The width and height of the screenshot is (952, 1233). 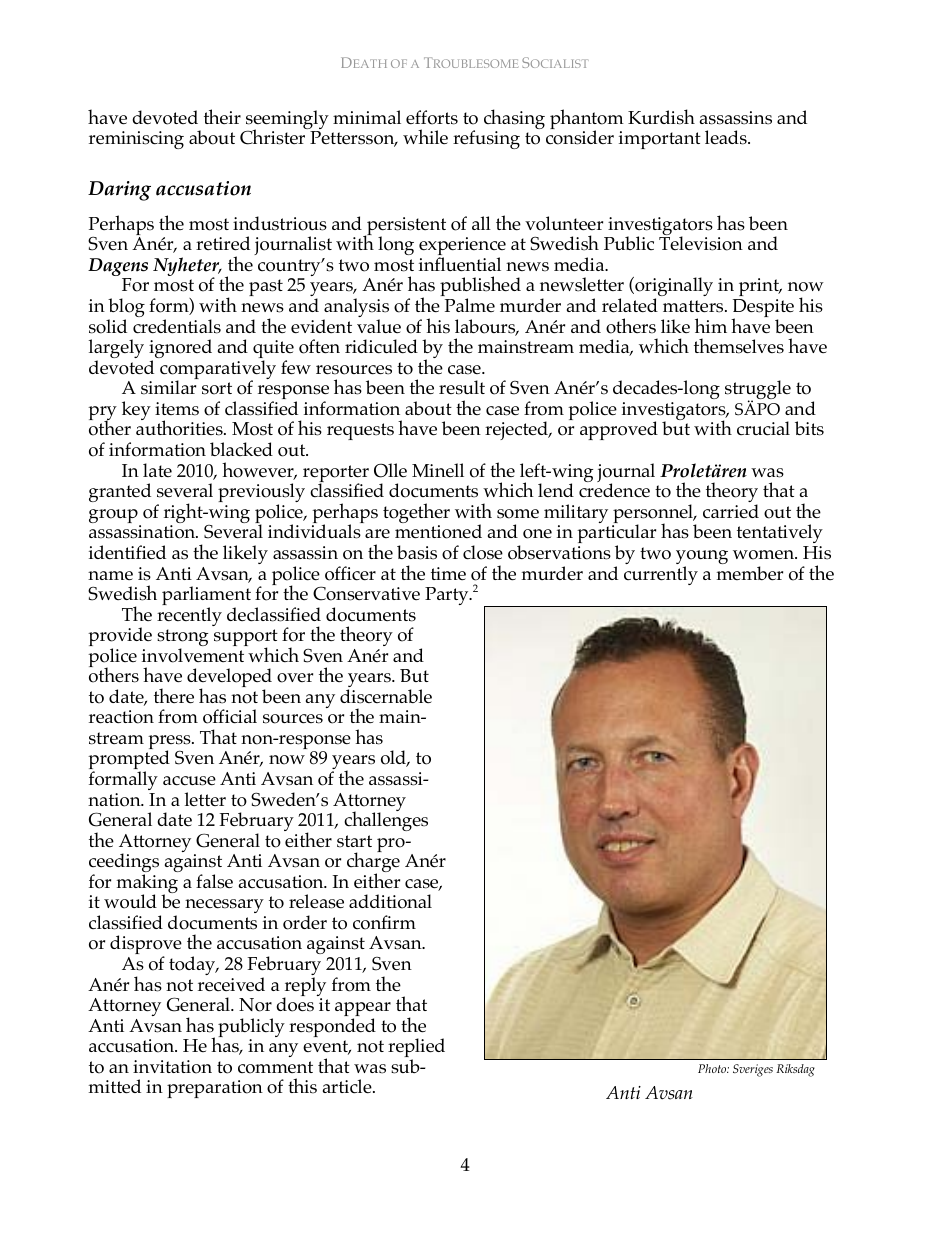 I want to click on authorities, so click(x=180, y=427).
